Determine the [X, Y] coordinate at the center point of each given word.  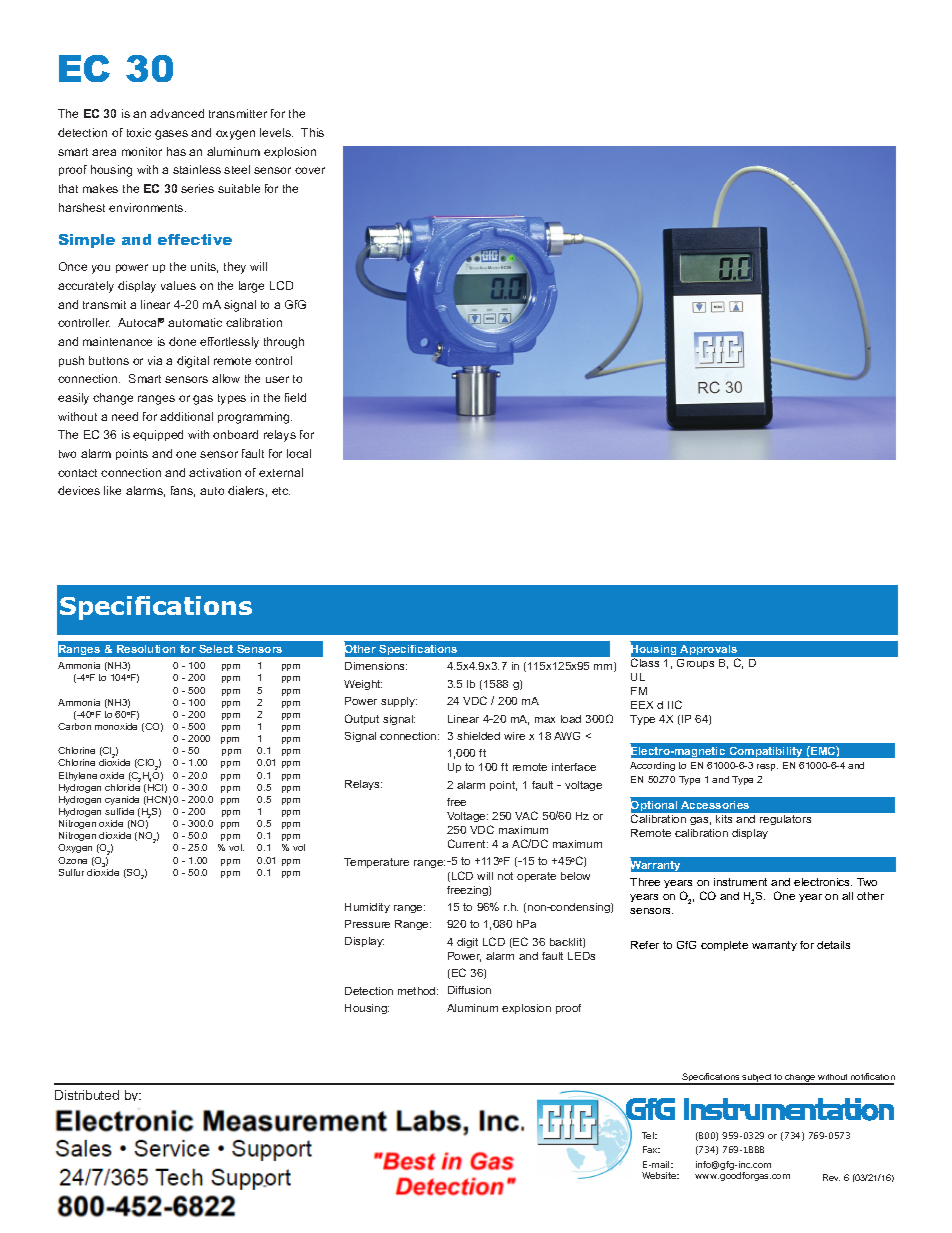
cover [310, 170]
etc [281, 491]
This [312, 132]
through [284, 343]
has [176, 151]
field [295, 397]
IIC [675, 704]
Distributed [87, 1095]
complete [724, 946]
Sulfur [71, 872]
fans [183, 491]
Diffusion [469, 990]
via [155, 360]
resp [767, 767]
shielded [478, 736]
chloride [122, 787]
